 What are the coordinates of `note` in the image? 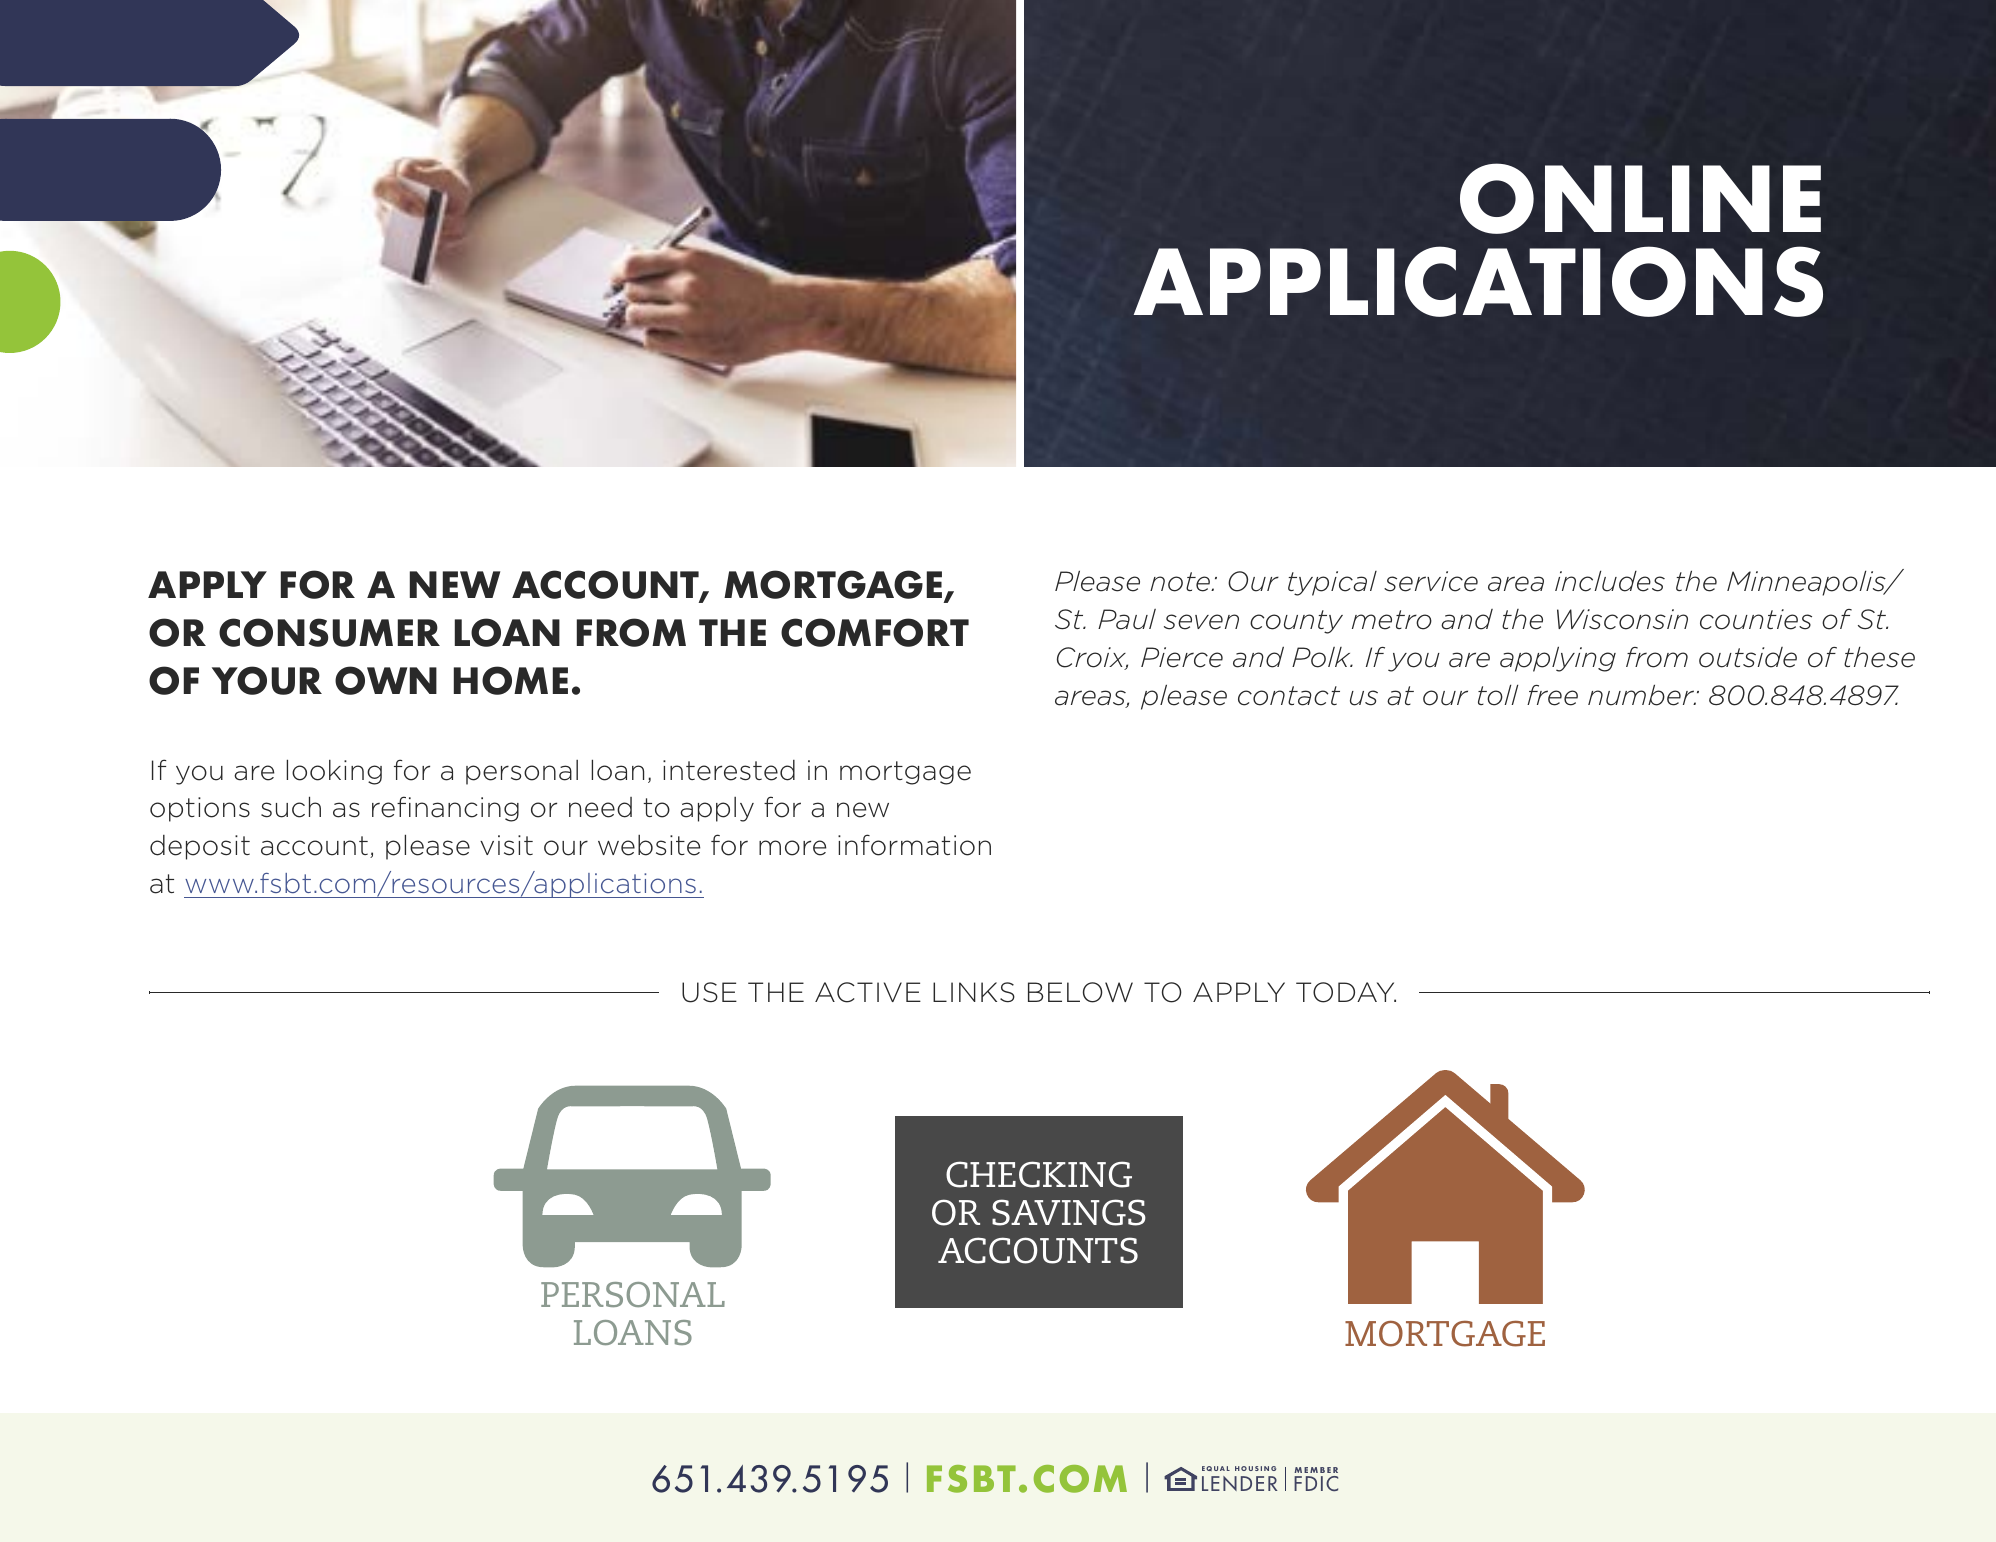 It's located at (1181, 582).
